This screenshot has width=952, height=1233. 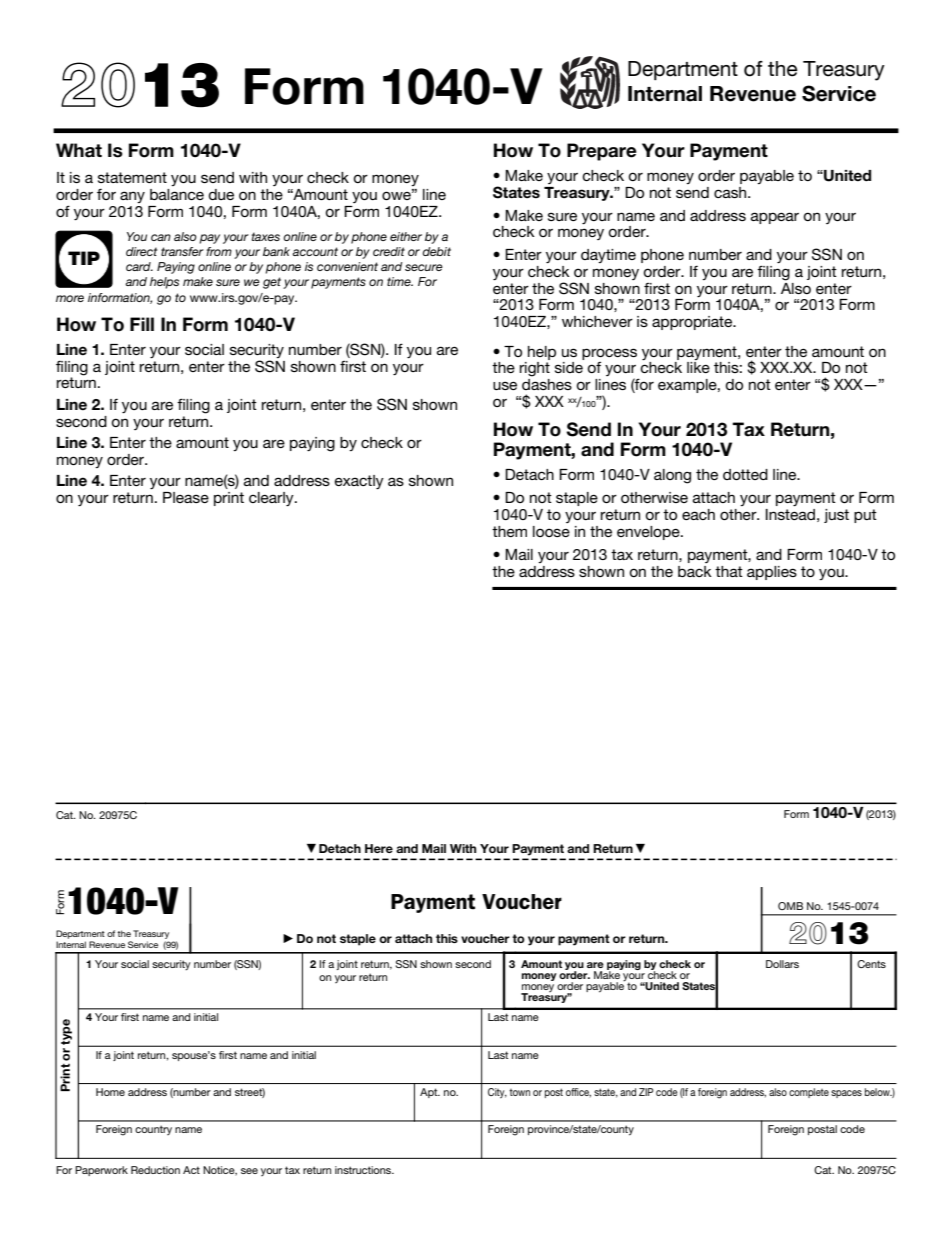 I want to click on Dollars, so click(x=782, y=964).
